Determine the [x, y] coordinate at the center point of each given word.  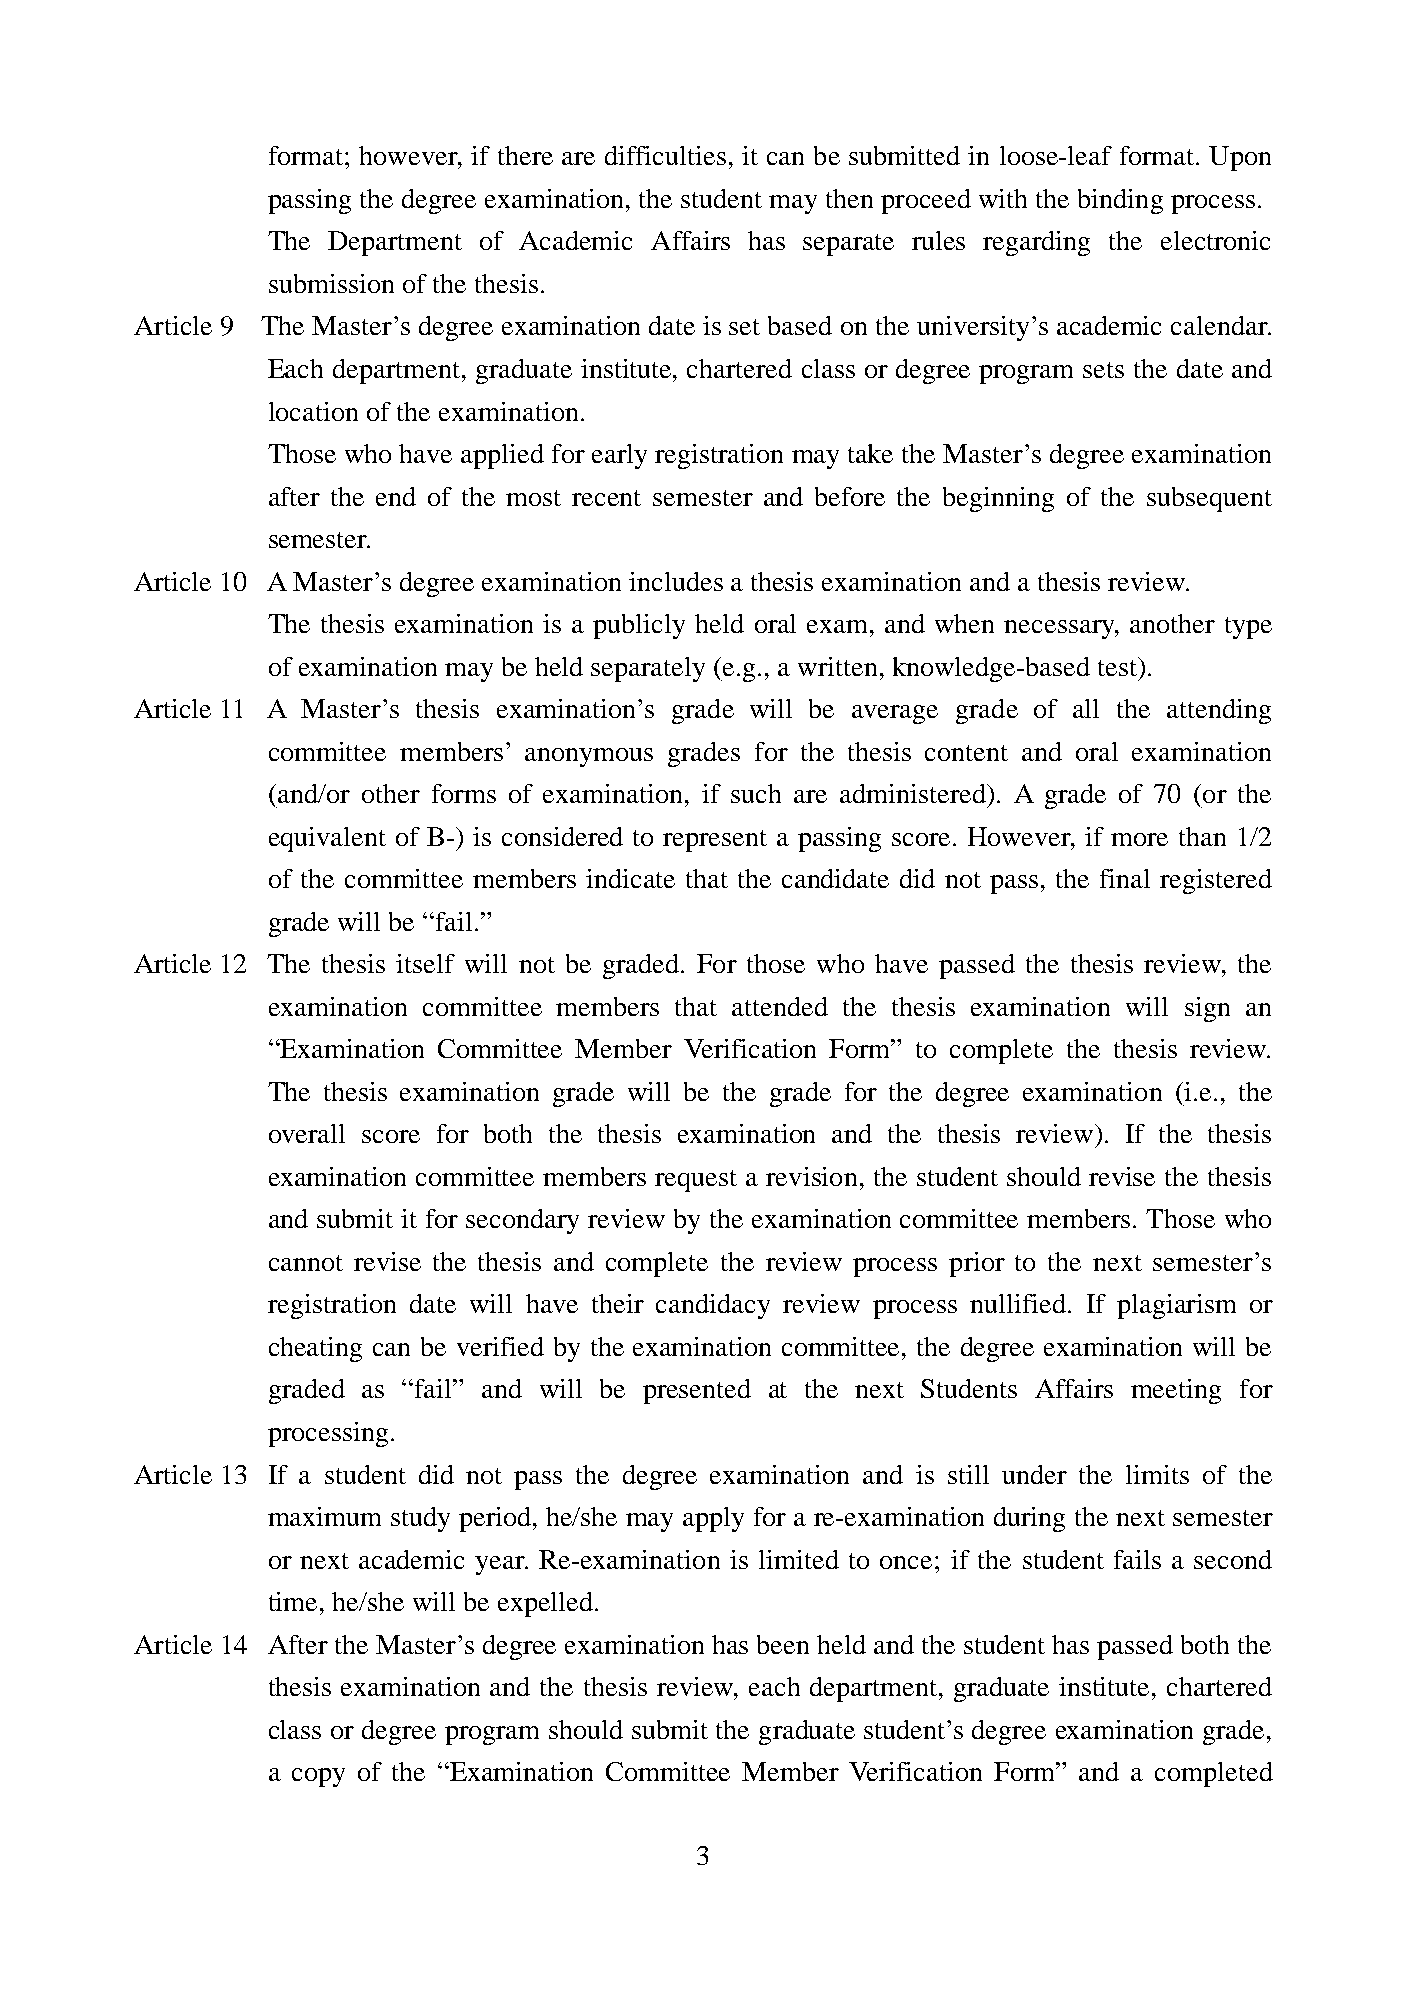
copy [318, 1777]
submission [331, 283]
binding [1120, 201]
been [783, 1644]
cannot [306, 1263]
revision [811, 1176]
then [849, 198]
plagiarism [1176, 1306]
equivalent [327, 839]
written [837, 666]
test [1118, 666]
